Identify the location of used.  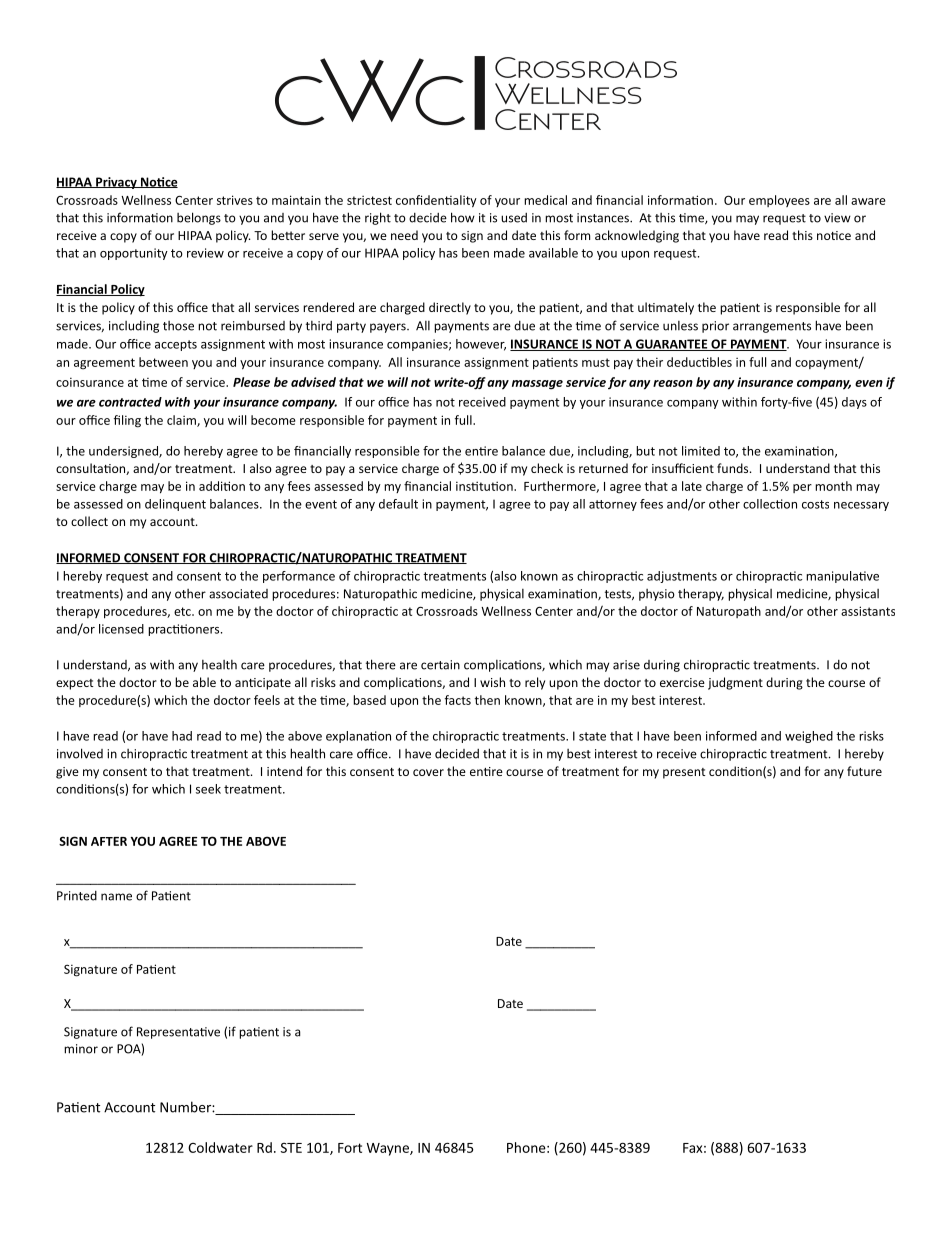
(514, 218).
